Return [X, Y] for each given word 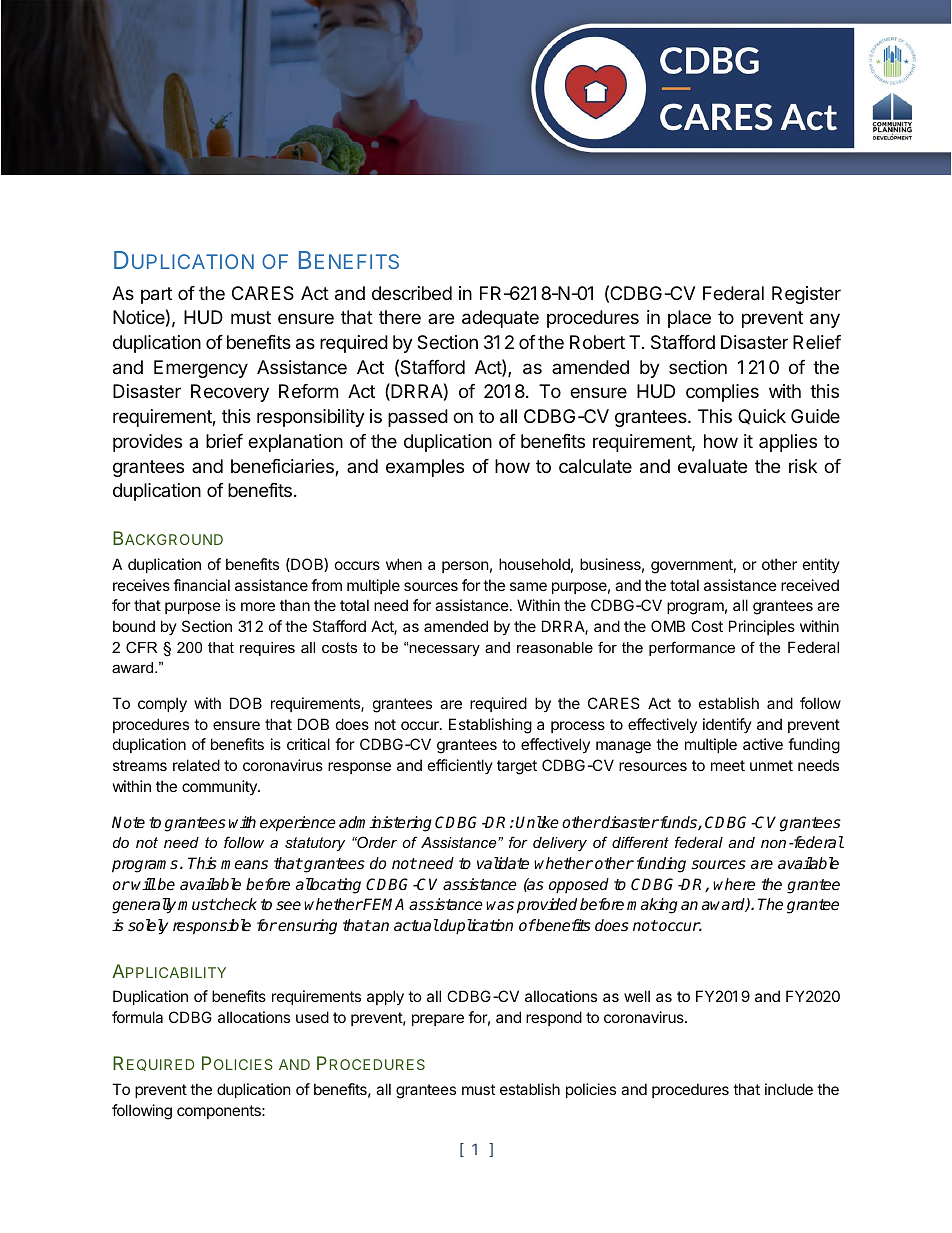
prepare [438, 1020]
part [156, 295]
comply [162, 704]
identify [727, 725]
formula [137, 1017]
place [689, 319]
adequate [500, 319]
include [789, 1089]
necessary [444, 650]
